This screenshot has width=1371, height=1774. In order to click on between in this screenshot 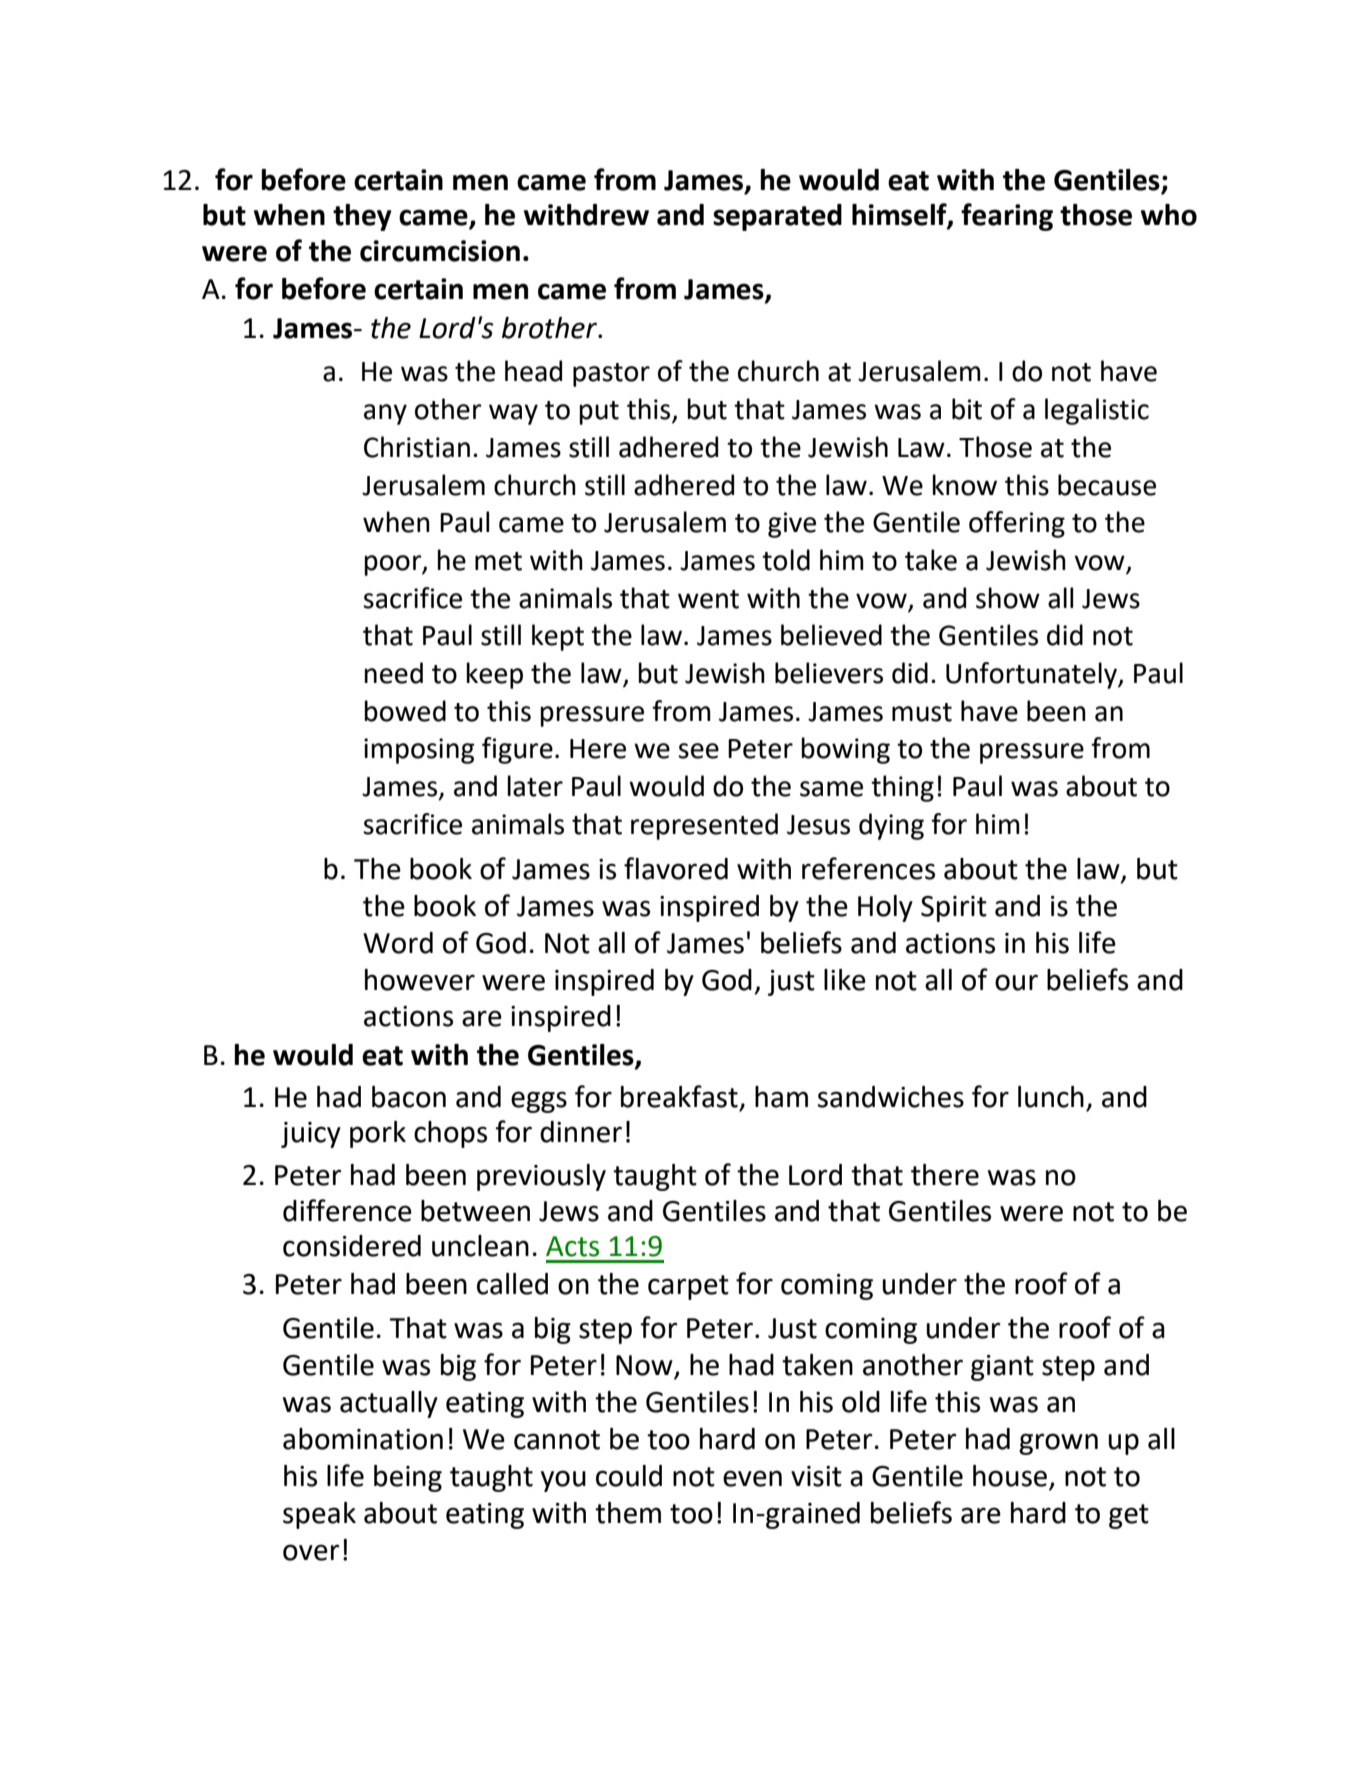, I will do `click(475, 1211)`.
